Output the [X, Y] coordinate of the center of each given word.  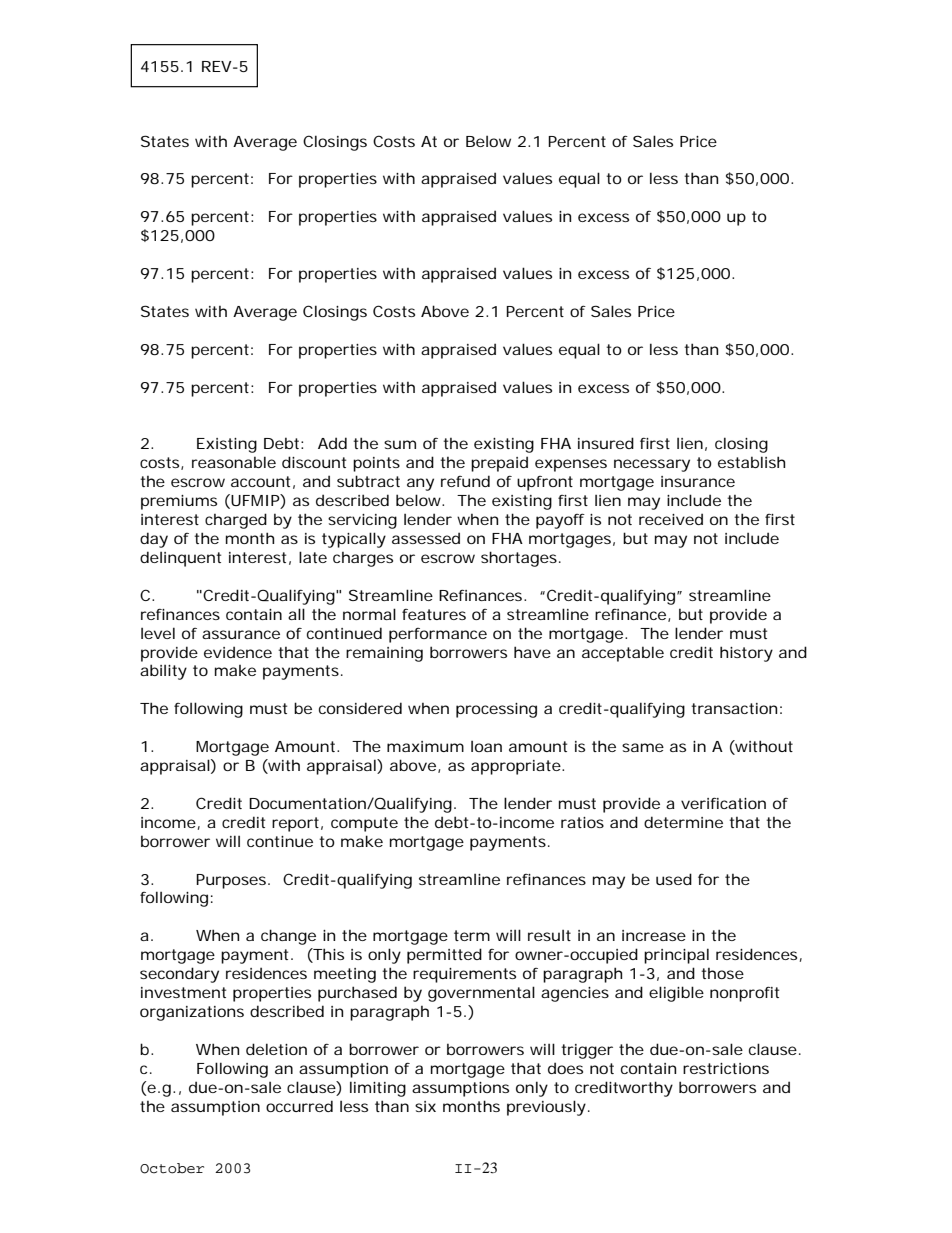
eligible [676, 994]
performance [438, 635]
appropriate [516, 767]
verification [723, 803]
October [172, 1168]
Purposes [232, 881]
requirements [464, 975]
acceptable [623, 654]
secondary [179, 975]
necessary [652, 465]
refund [465, 481]
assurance [241, 634]
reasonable [234, 462]
